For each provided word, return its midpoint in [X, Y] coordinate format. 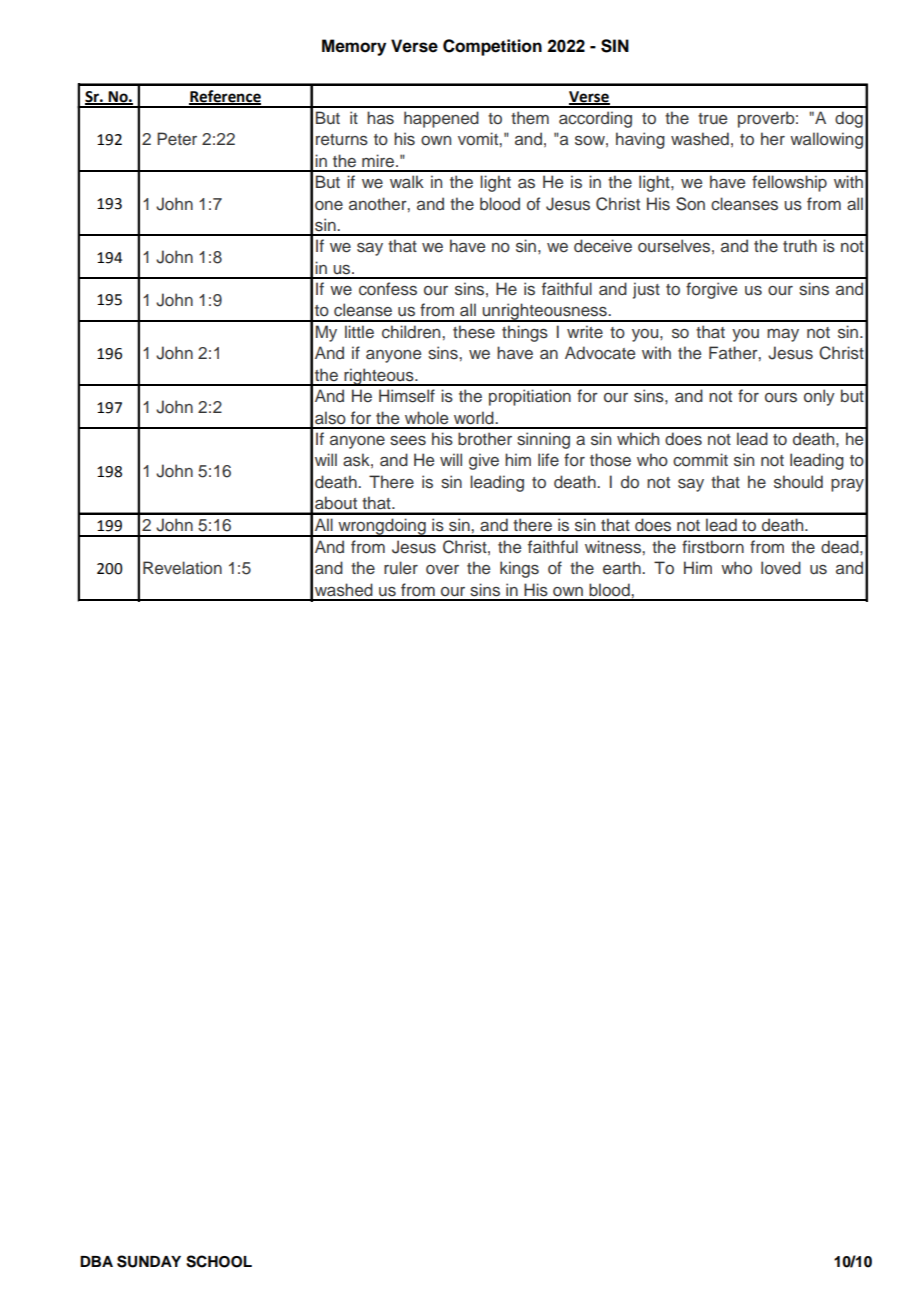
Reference [225, 97]
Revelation [182, 568]
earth [623, 567]
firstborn [713, 547]
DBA [96, 1261]
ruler [401, 568]
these [474, 332]
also [330, 418]
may [783, 335]
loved [781, 568]
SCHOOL [219, 1261]
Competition [492, 47]
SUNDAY [149, 1261]
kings [519, 569]
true [712, 119]
